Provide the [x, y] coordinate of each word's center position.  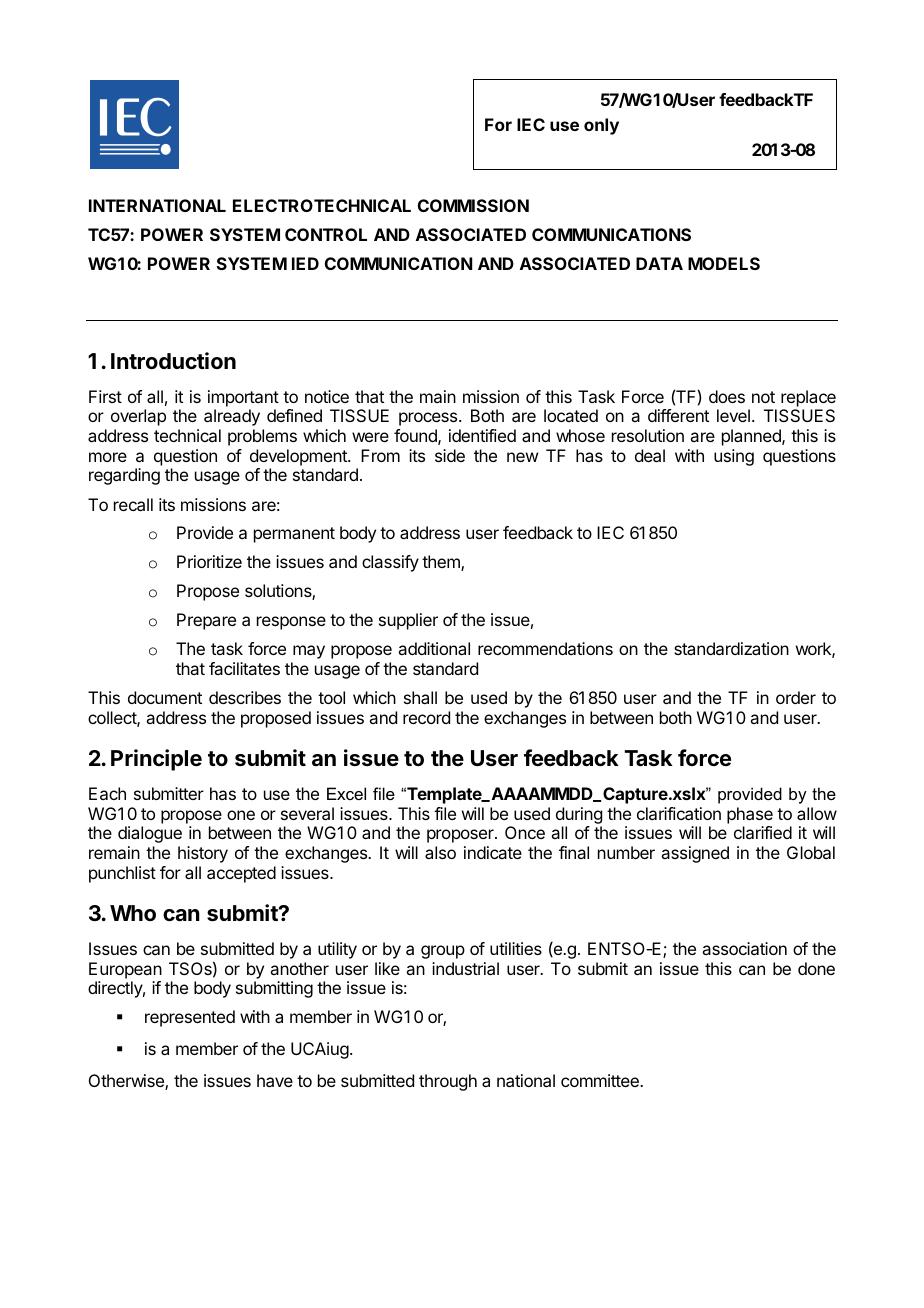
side [450, 455]
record [426, 717]
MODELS [724, 263]
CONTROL [326, 234]
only [601, 126]
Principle [156, 760]
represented [190, 1018]
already [232, 417]
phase [750, 815]
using [734, 457]
